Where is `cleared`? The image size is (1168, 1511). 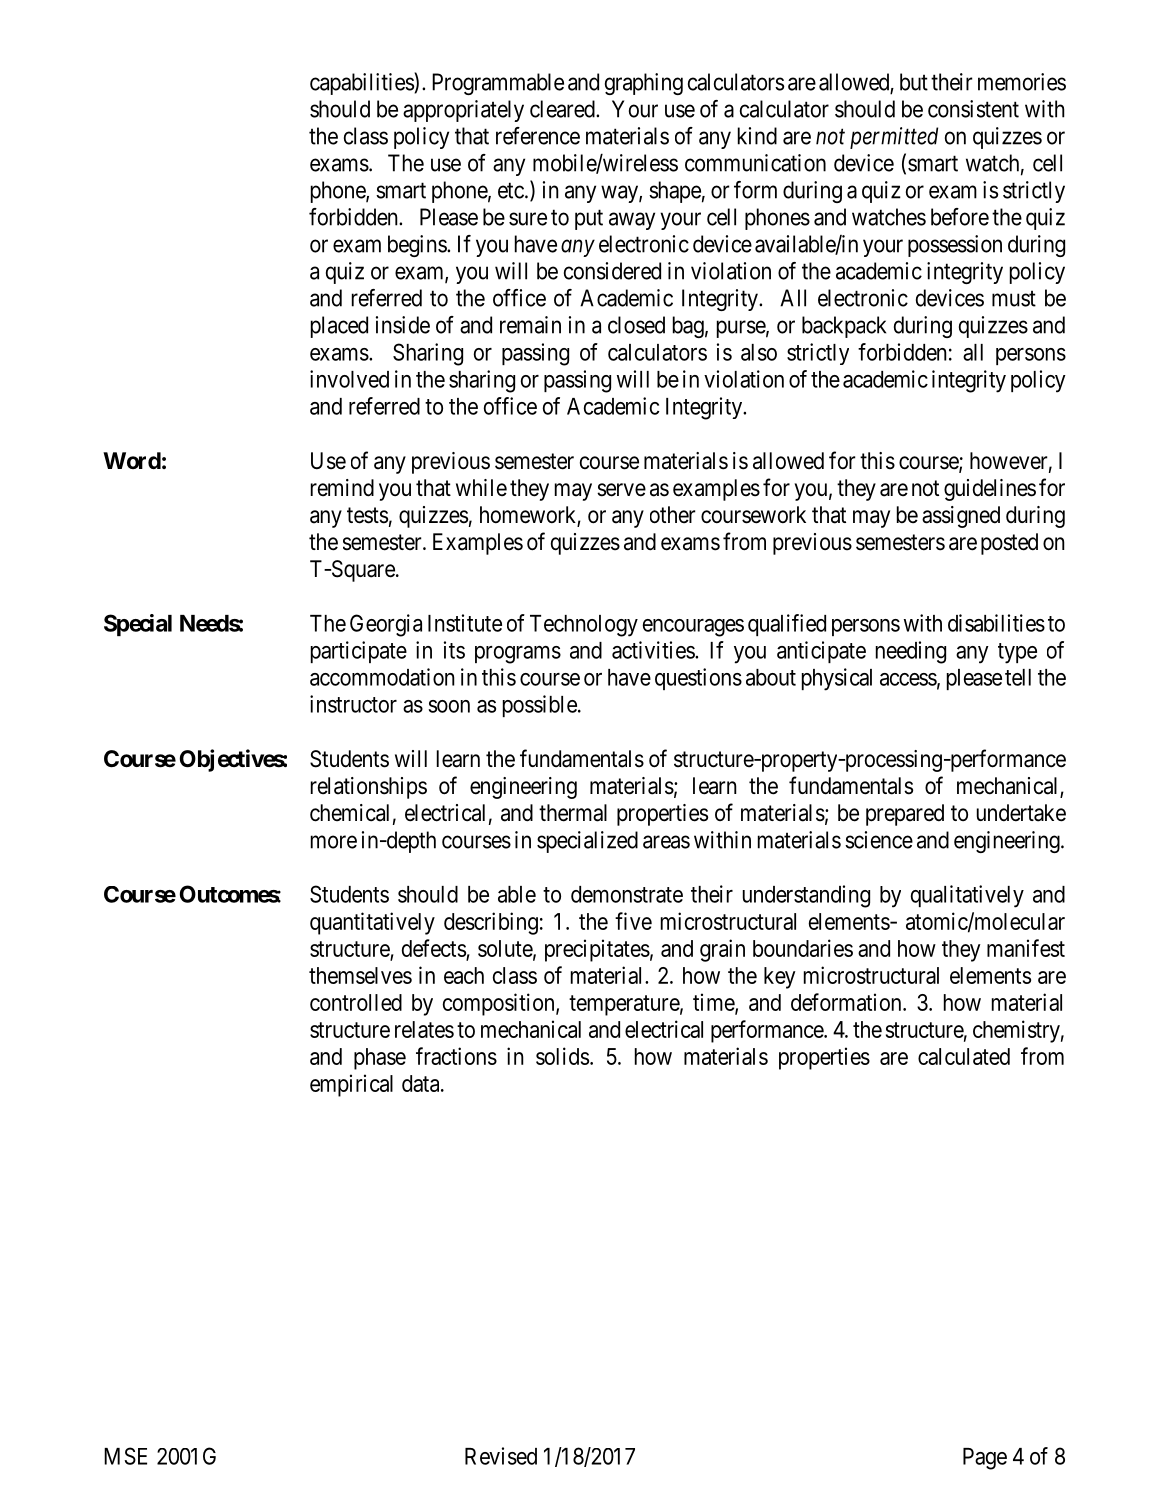
cleared is located at coordinates (563, 109).
